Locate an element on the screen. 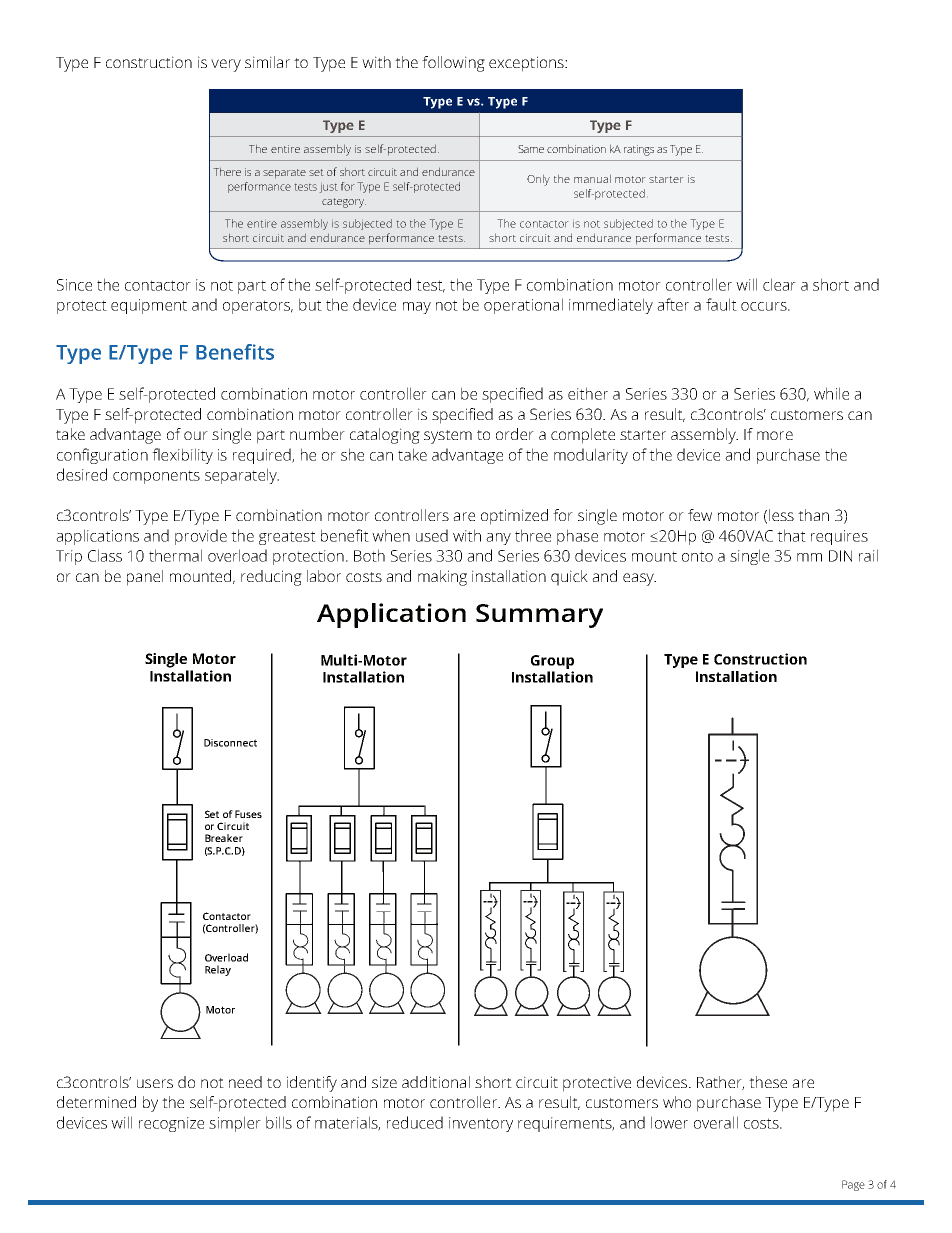 The width and height of the screenshot is (952, 1233). provide is located at coordinates (201, 537).
